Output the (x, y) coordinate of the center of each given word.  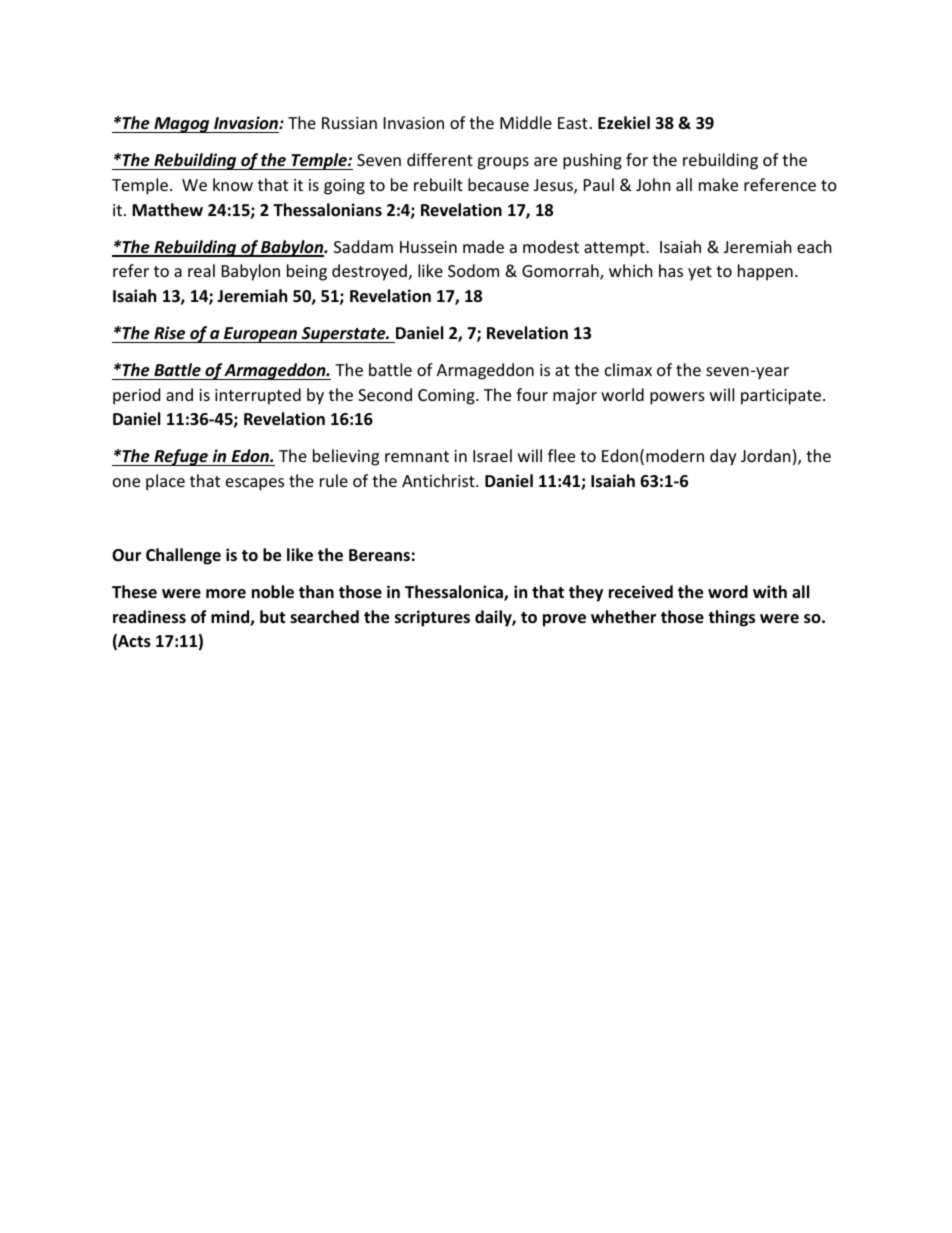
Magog (182, 125)
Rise (169, 333)
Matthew (167, 209)
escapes (255, 484)
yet (700, 273)
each (814, 246)
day (723, 457)
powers (677, 398)
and (179, 394)
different (440, 159)
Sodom (473, 270)
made (483, 246)
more (226, 594)
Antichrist (439, 480)
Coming (447, 397)
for (637, 159)
